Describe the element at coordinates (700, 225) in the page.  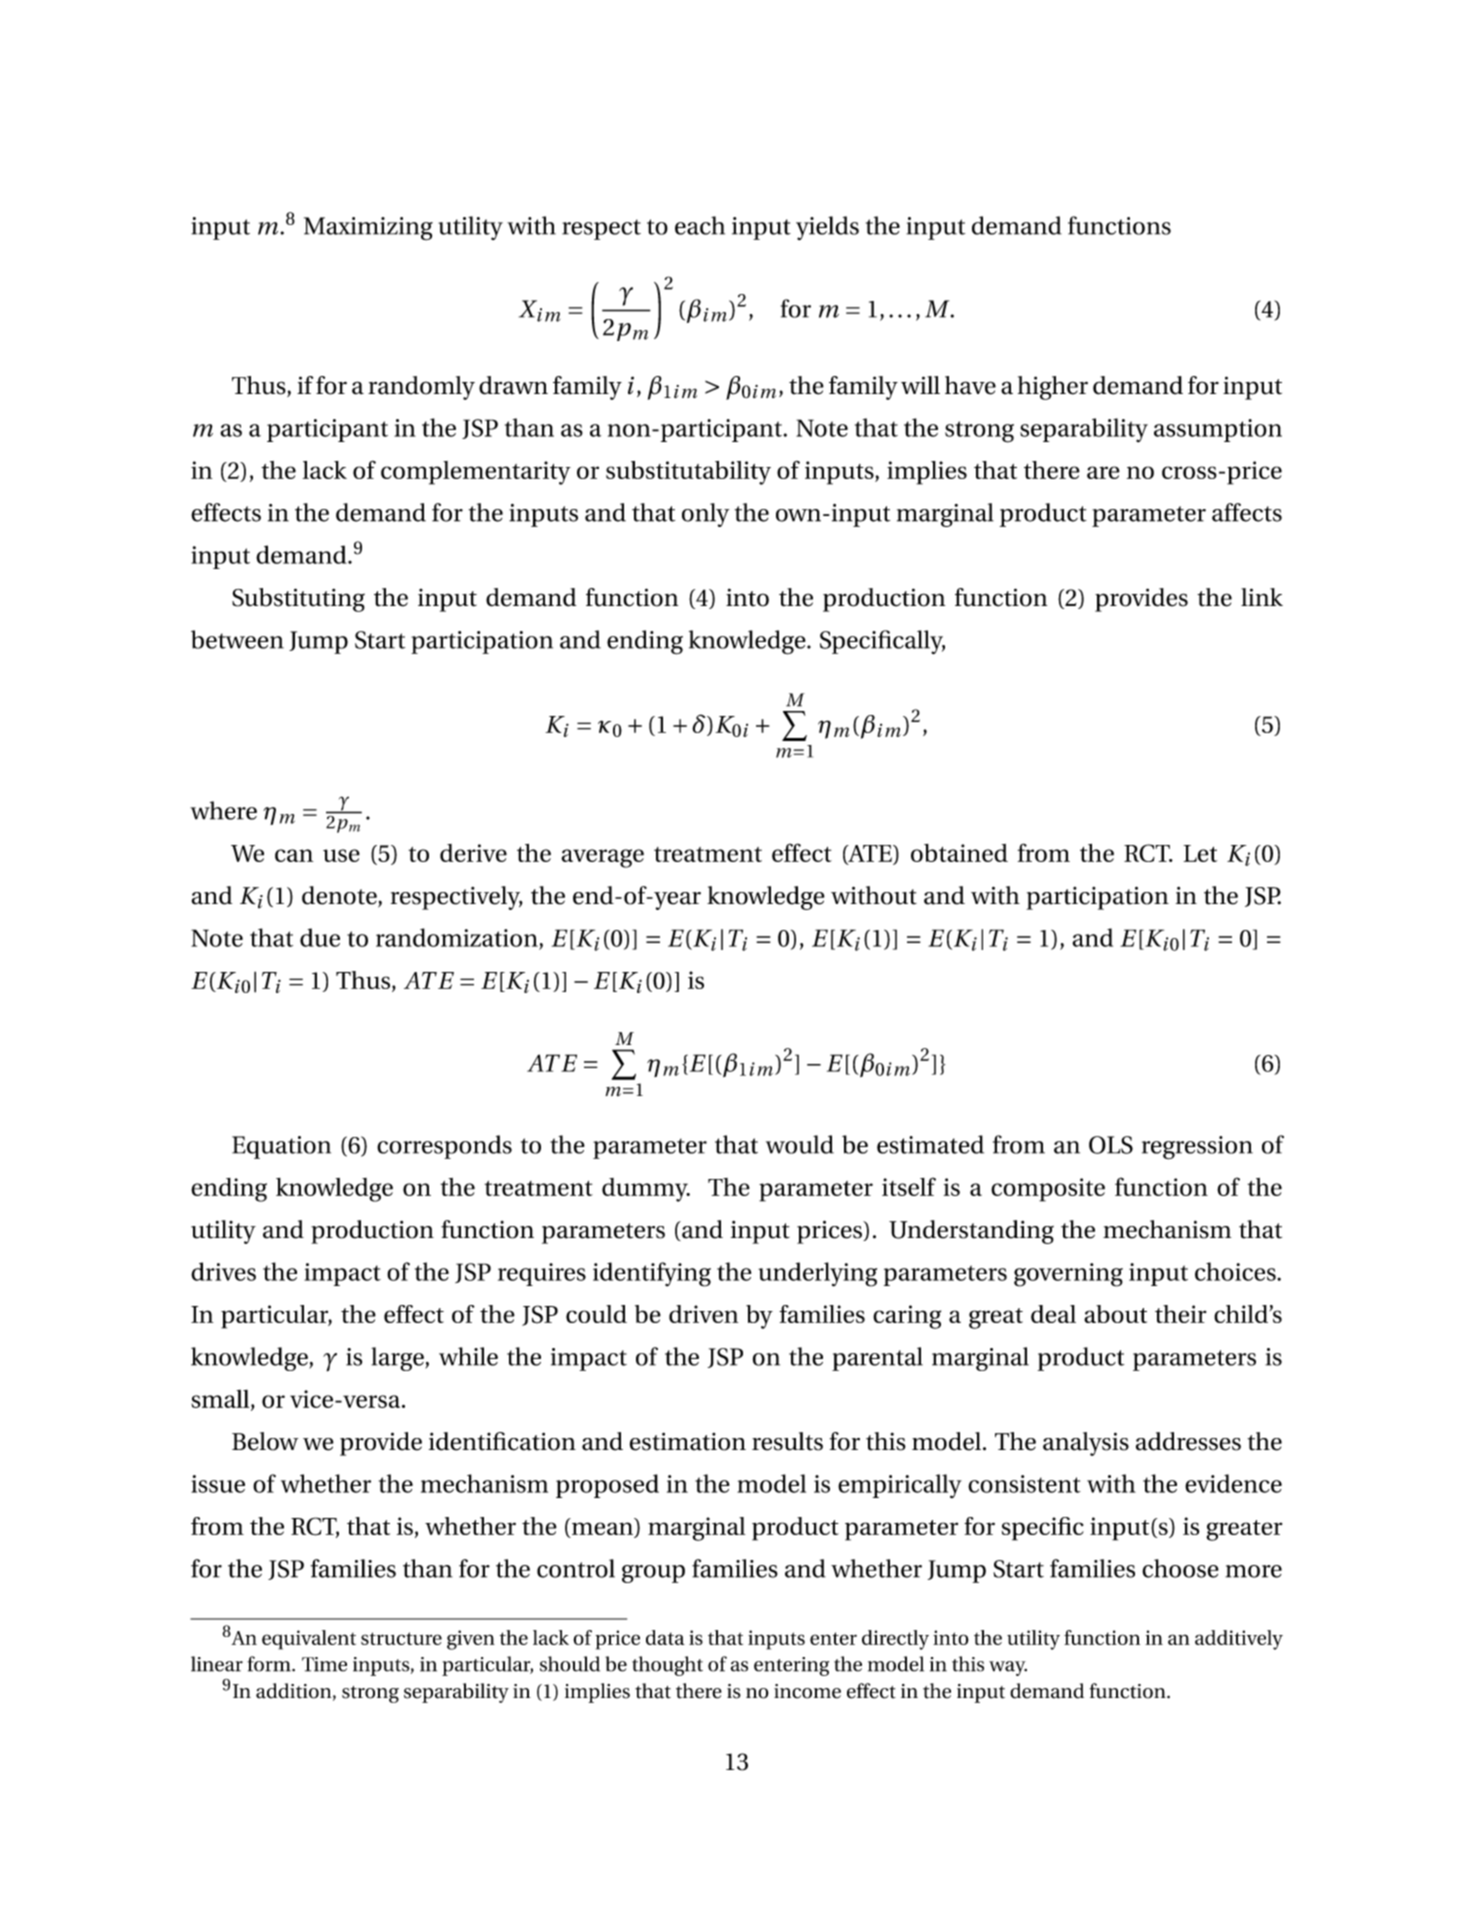
I see `each` at that location.
